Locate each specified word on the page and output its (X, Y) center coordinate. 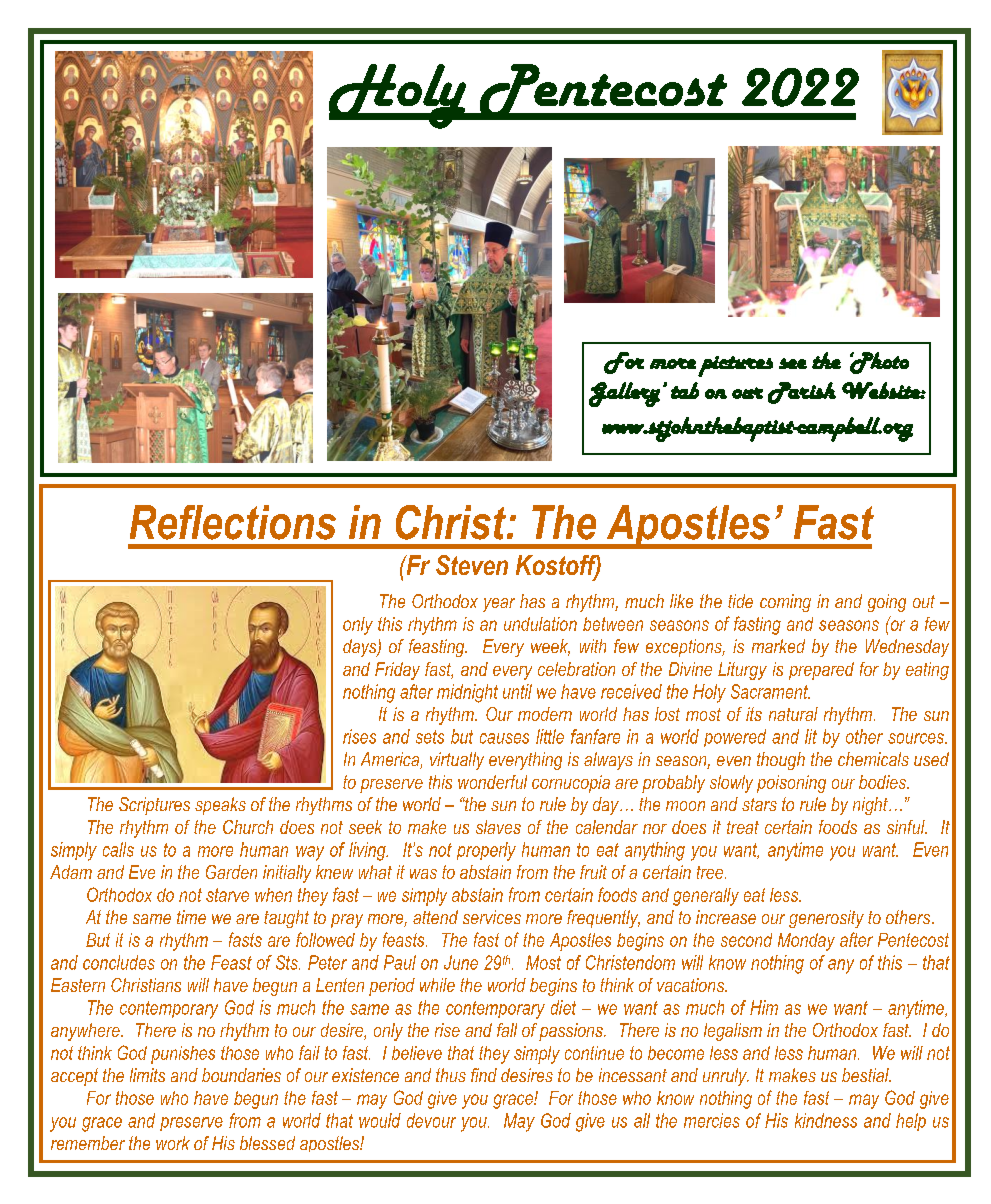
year (499, 605)
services (492, 917)
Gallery (624, 394)
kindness (826, 1120)
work (173, 1143)
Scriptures (154, 806)
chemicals (873, 759)
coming (785, 603)
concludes (119, 962)
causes (504, 738)
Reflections (233, 522)
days (361, 648)
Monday (806, 942)
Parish (802, 393)
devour (431, 1120)
